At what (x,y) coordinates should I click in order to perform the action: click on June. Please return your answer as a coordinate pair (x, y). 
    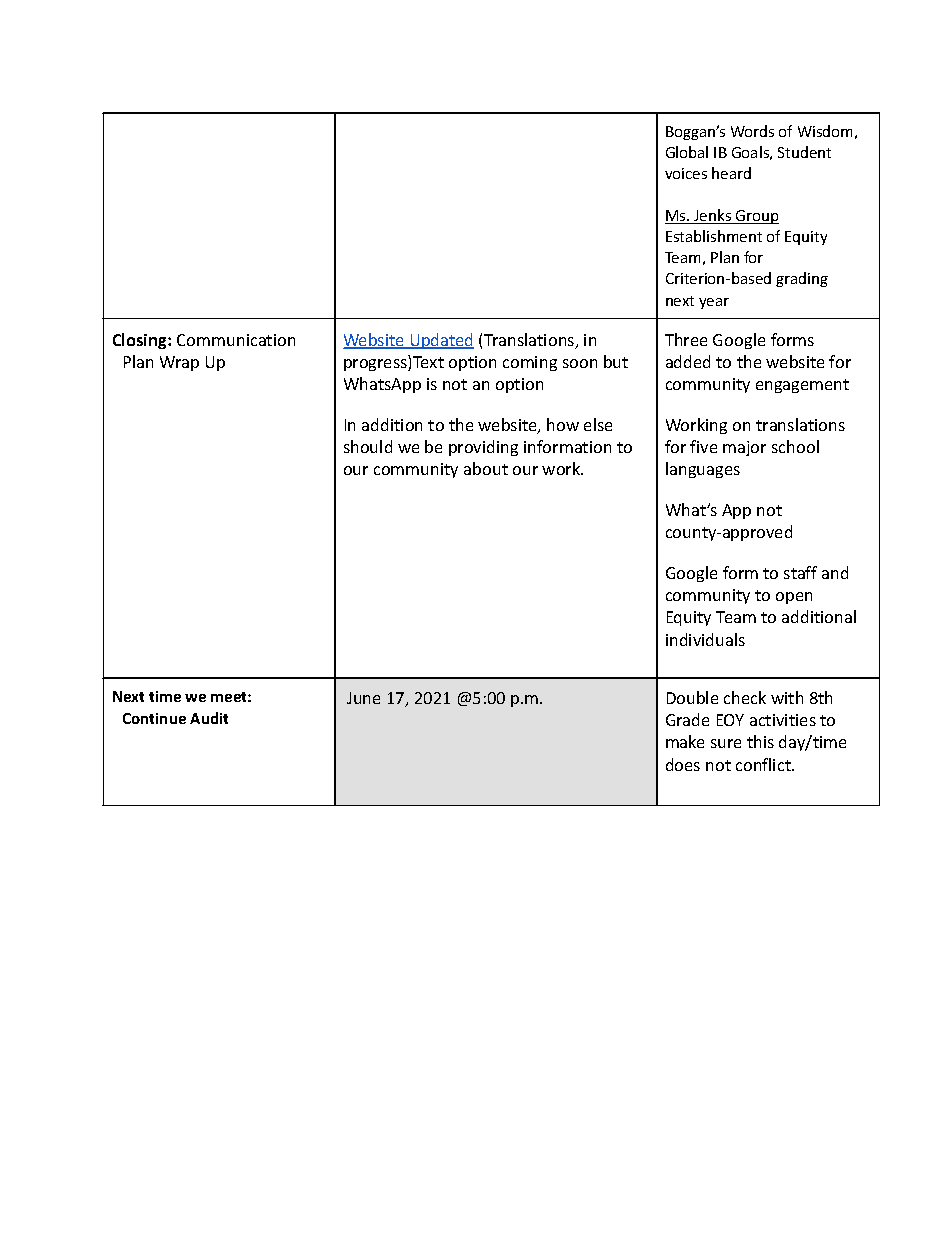
    Looking at the image, I should click on (363, 698).
